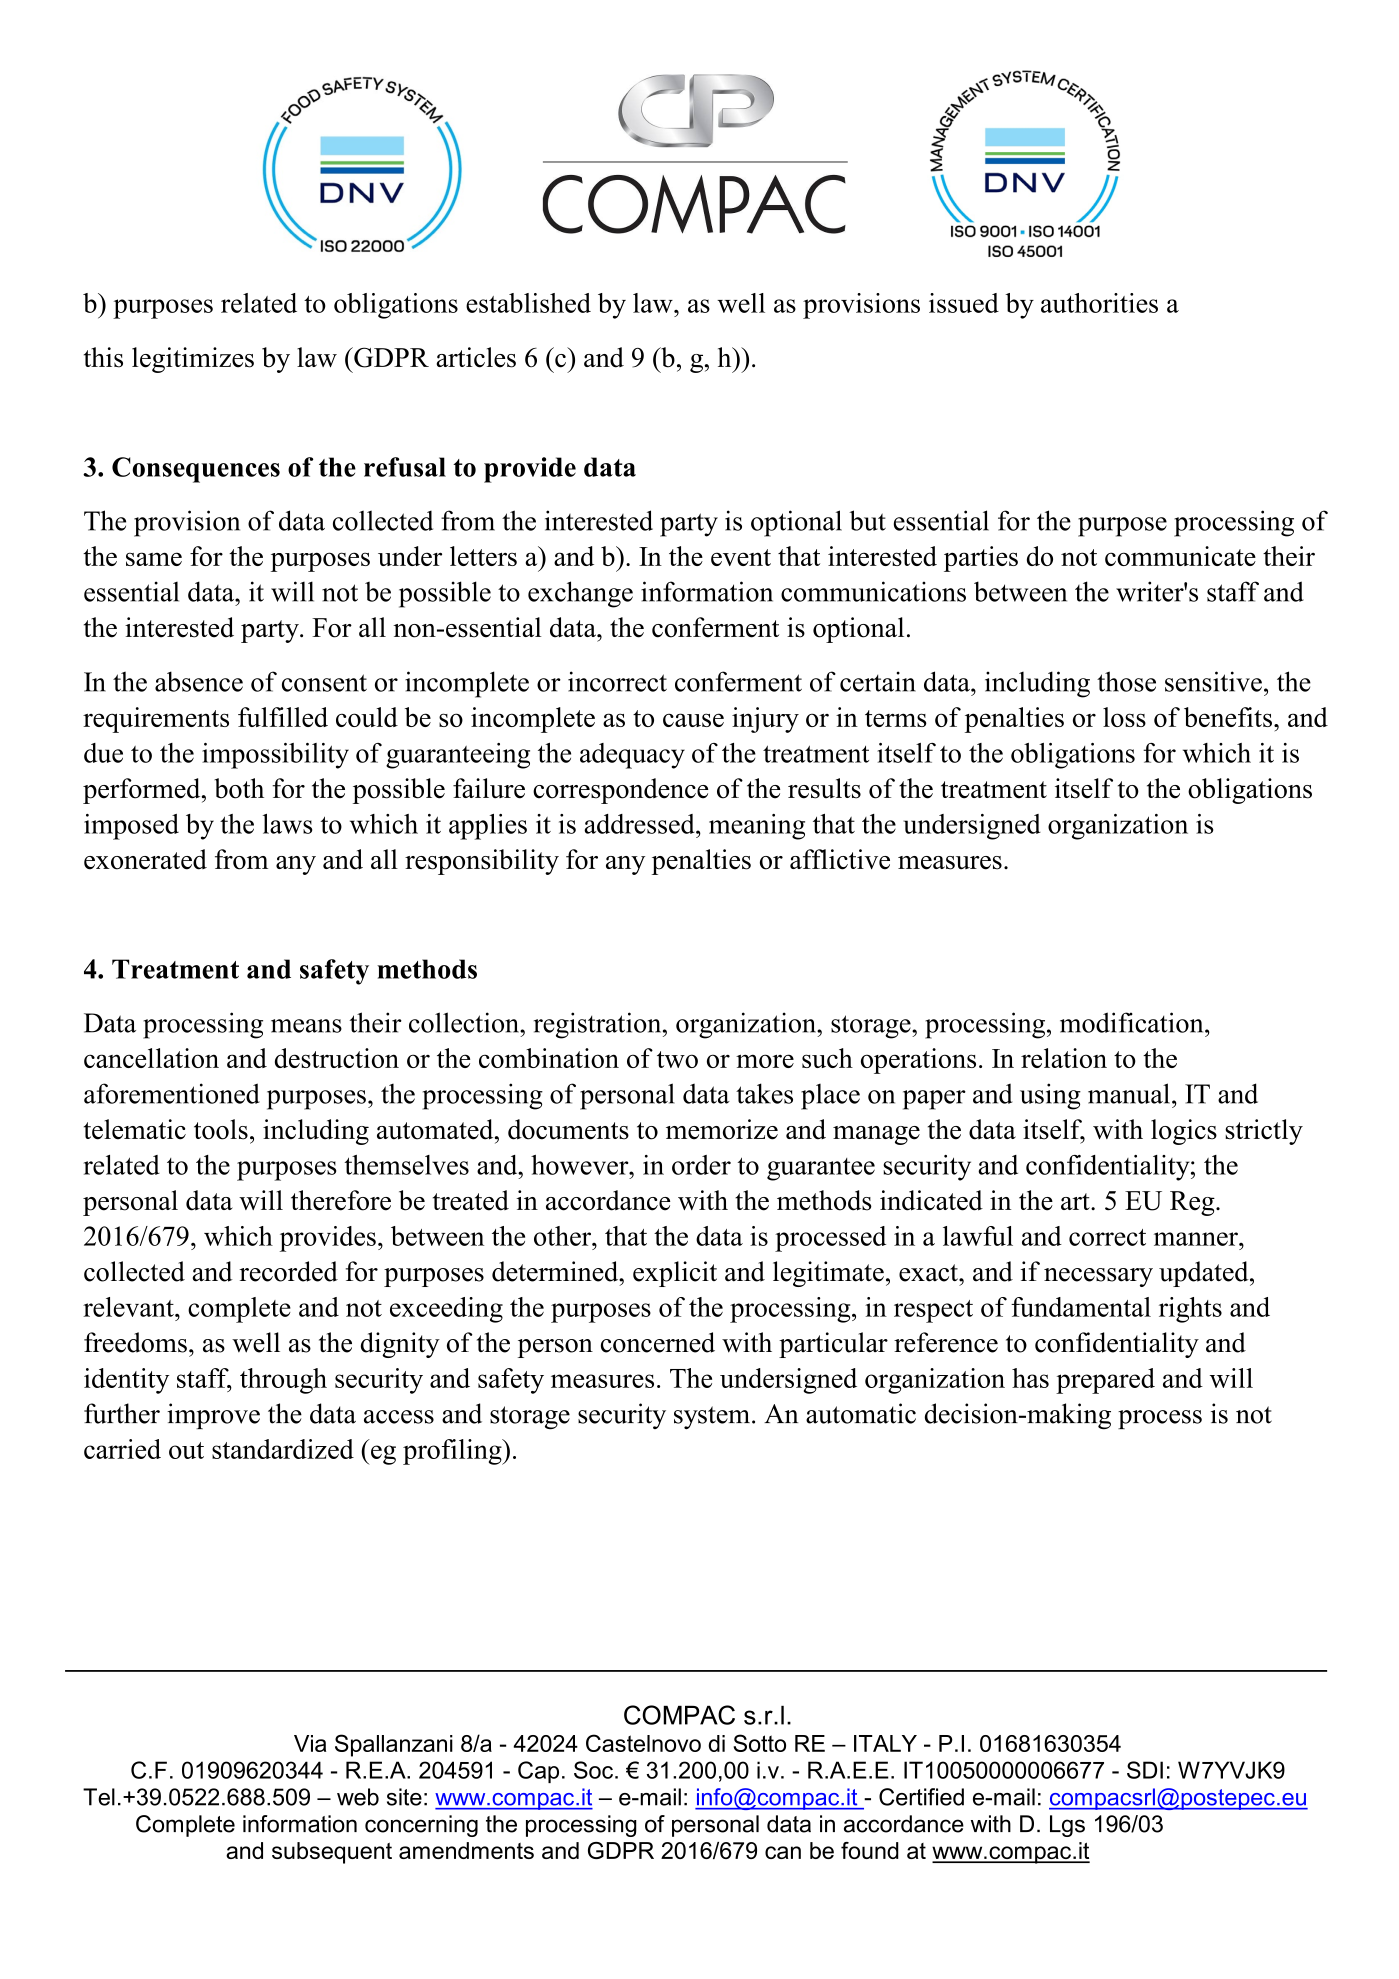 The height and width of the screenshot is (1979, 1399). I want to click on two, so click(677, 1059).
